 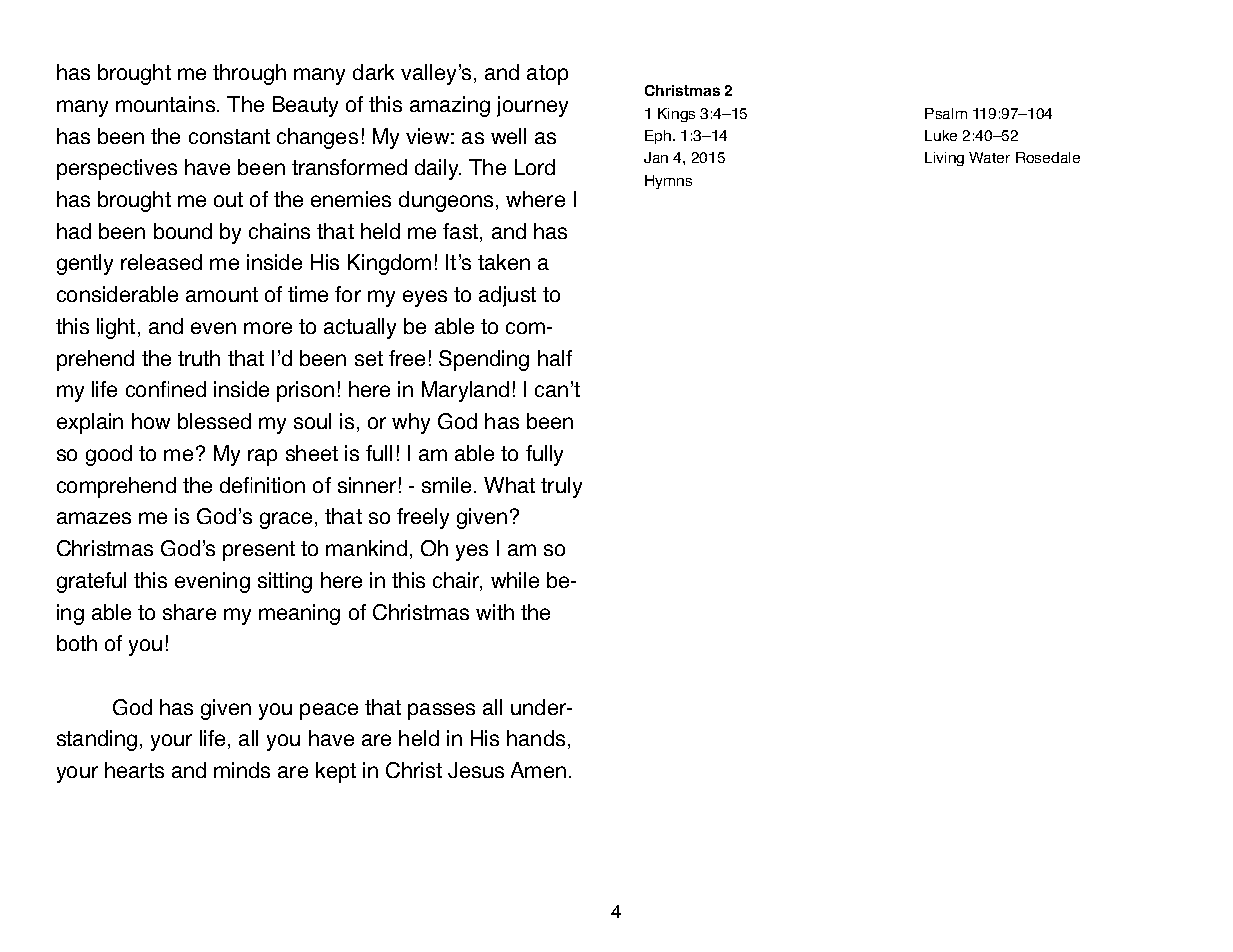 I want to click on mountains, so click(x=167, y=104).
